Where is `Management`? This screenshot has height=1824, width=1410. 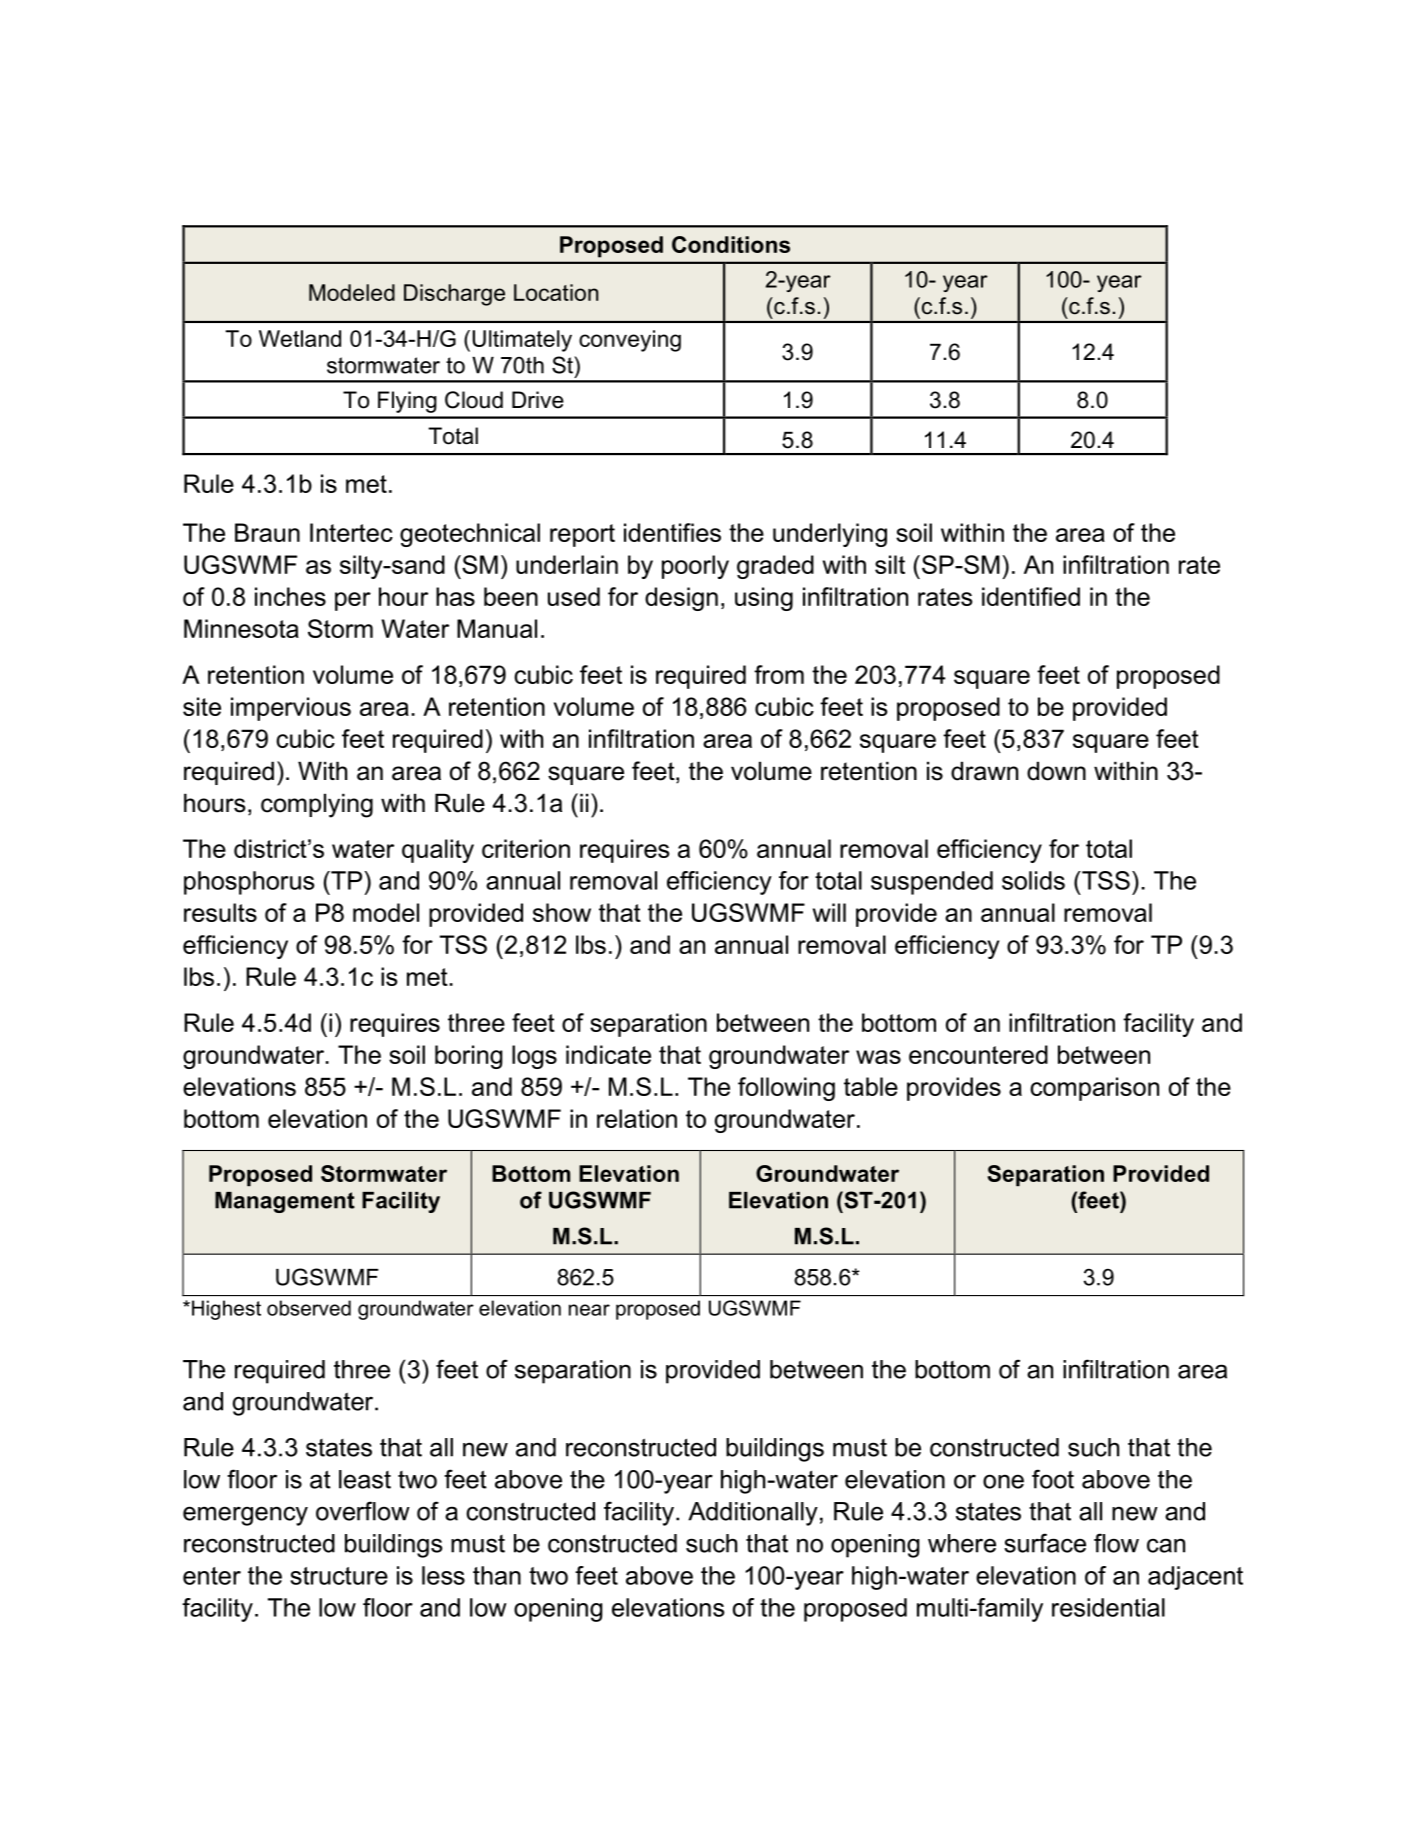
Management is located at coordinates (285, 1202).
